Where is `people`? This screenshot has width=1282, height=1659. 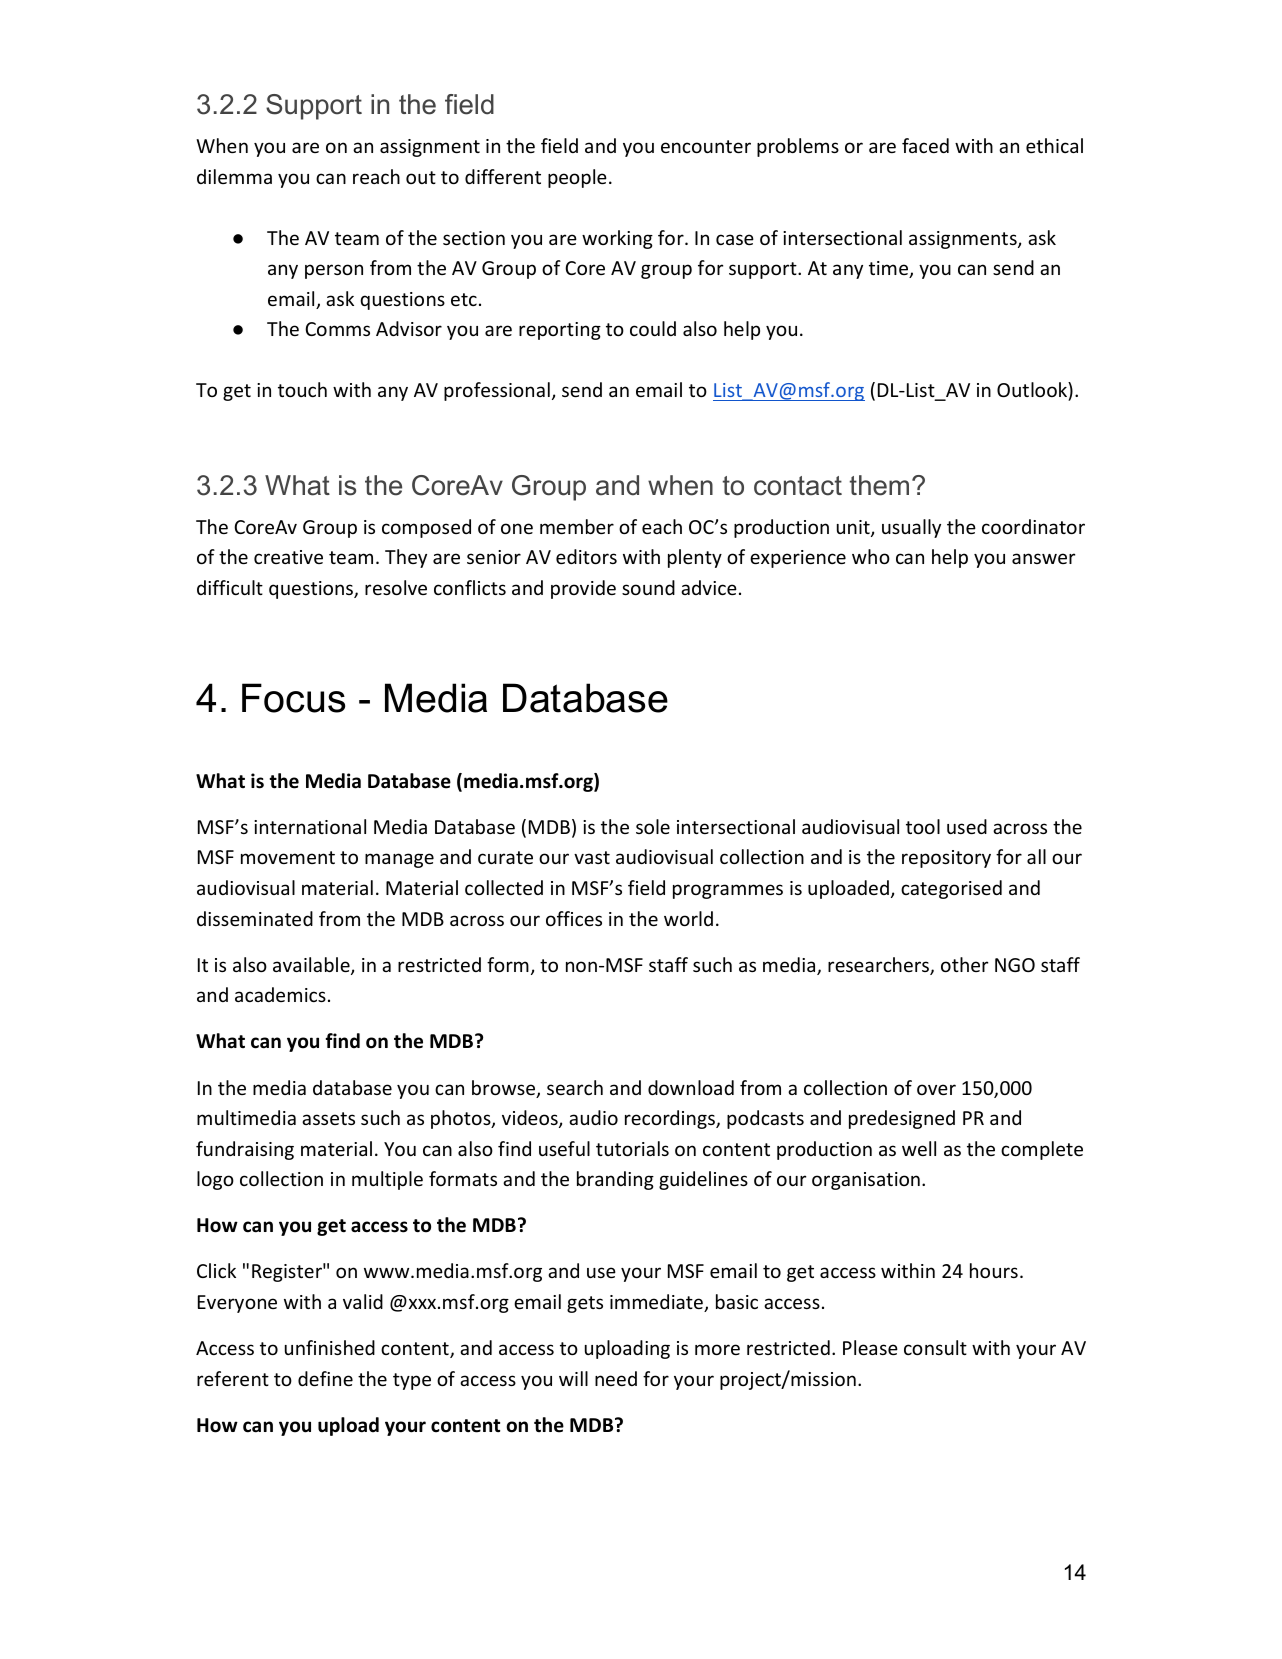 people is located at coordinates (577, 178).
